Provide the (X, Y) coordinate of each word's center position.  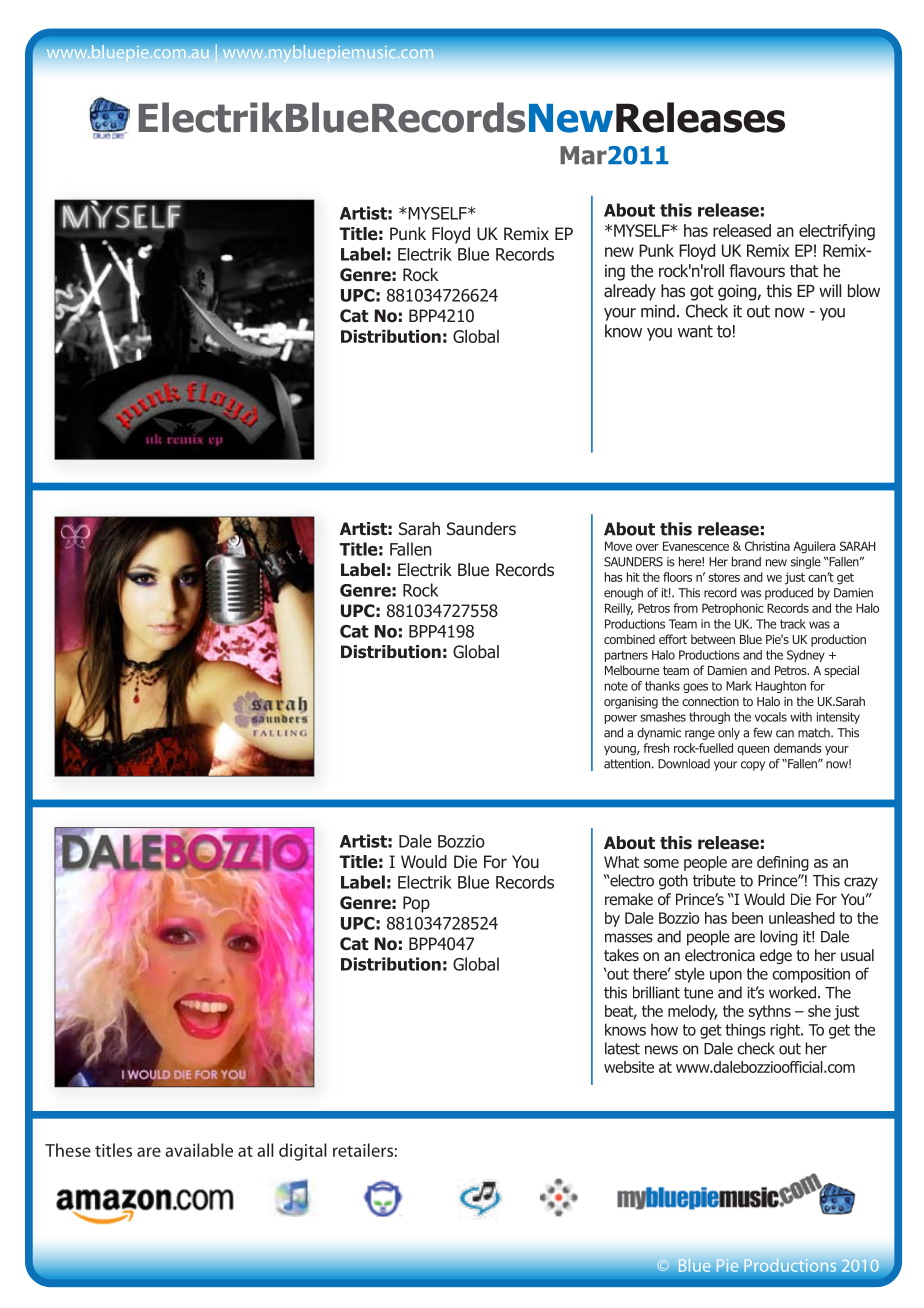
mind (658, 311)
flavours (757, 271)
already (630, 292)
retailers (363, 1150)
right (786, 1031)
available (199, 1150)
